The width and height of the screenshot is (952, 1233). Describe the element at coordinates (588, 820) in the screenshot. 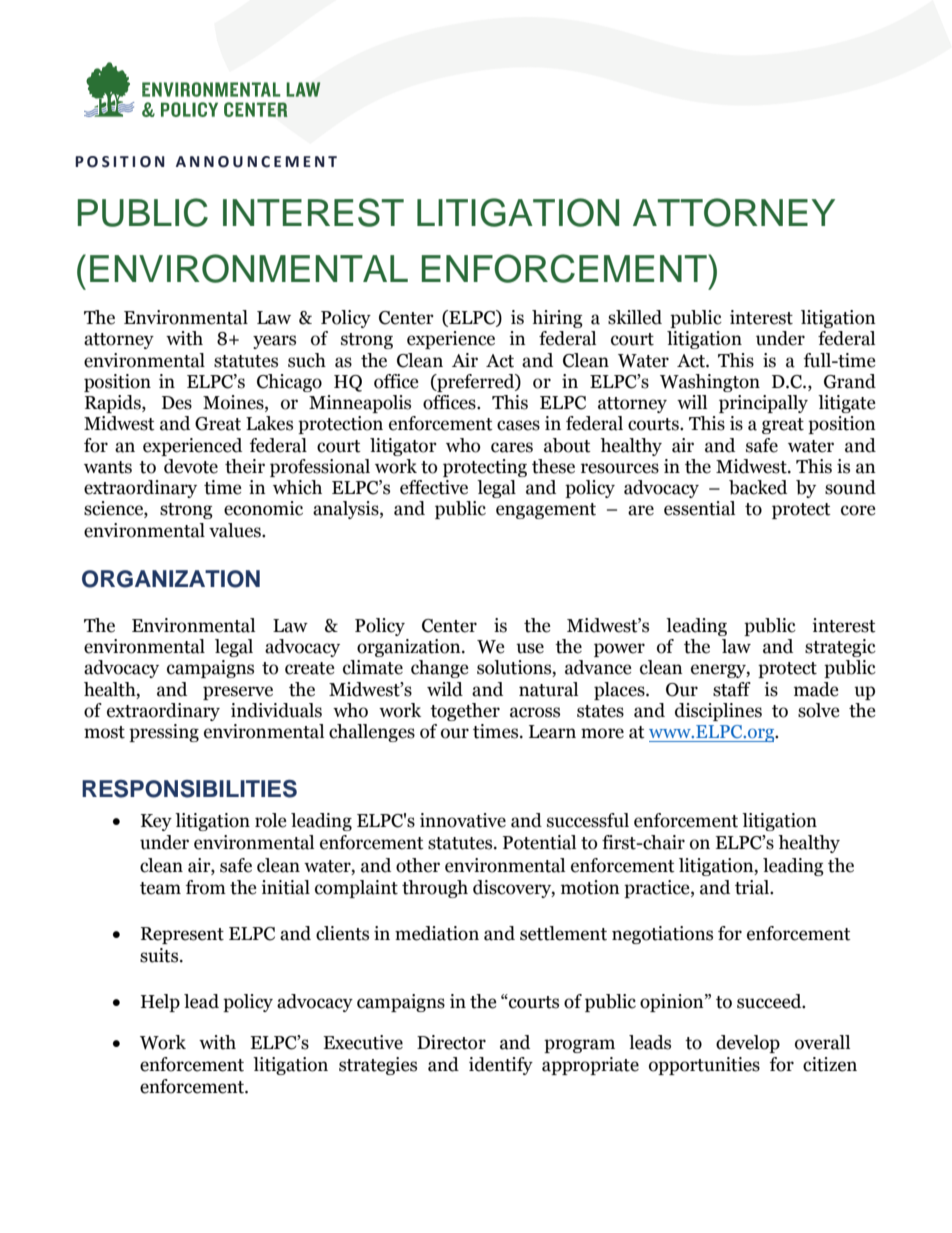

I see `successful` at that location.
